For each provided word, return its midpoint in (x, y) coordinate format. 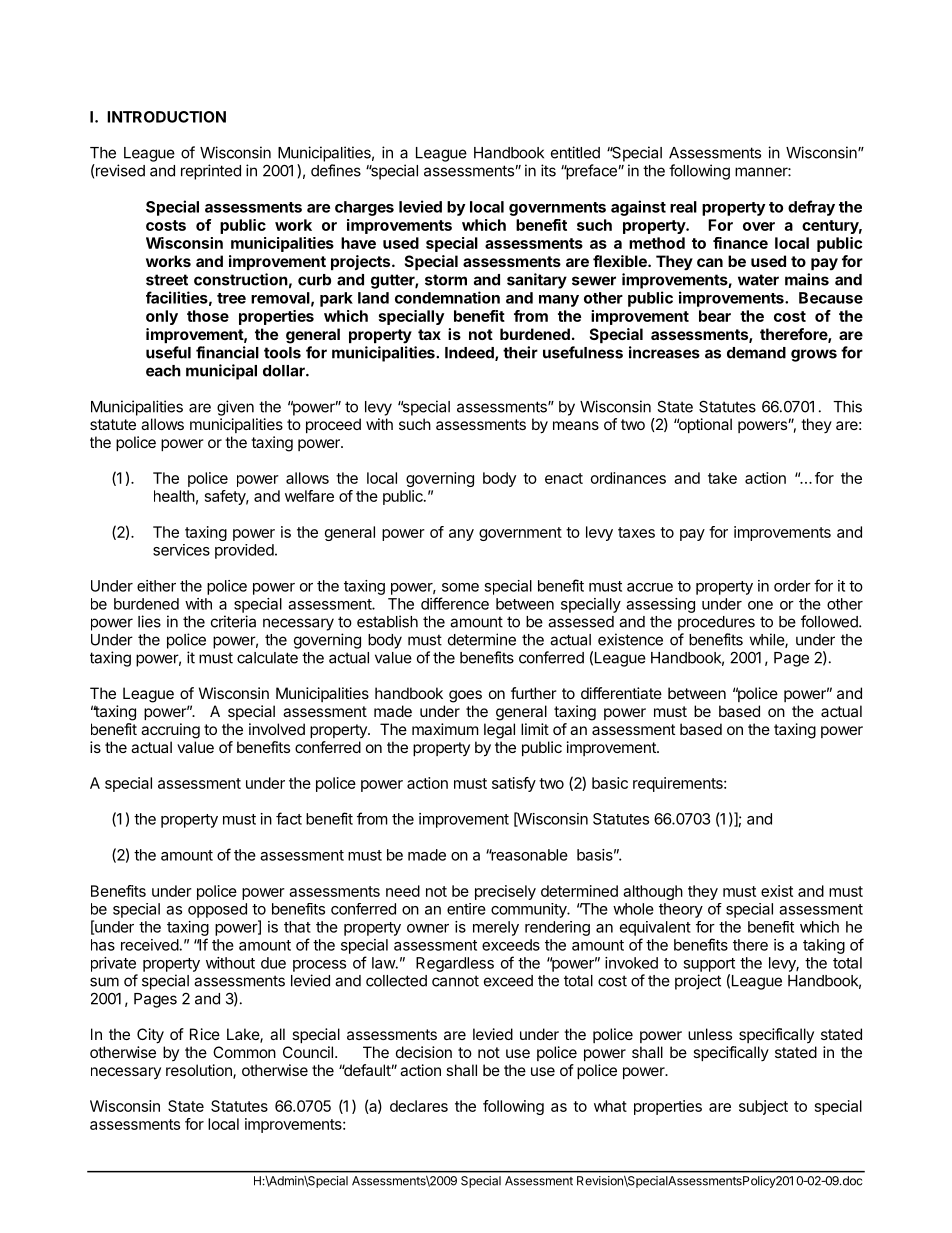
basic (610, 783)
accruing (170, 731)
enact (564, 478)
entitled (575, 152)
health (174, 496)
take (722, 478)
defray (811, 208)
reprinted (211, 172)
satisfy (514, 784)
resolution (200, 1071)
